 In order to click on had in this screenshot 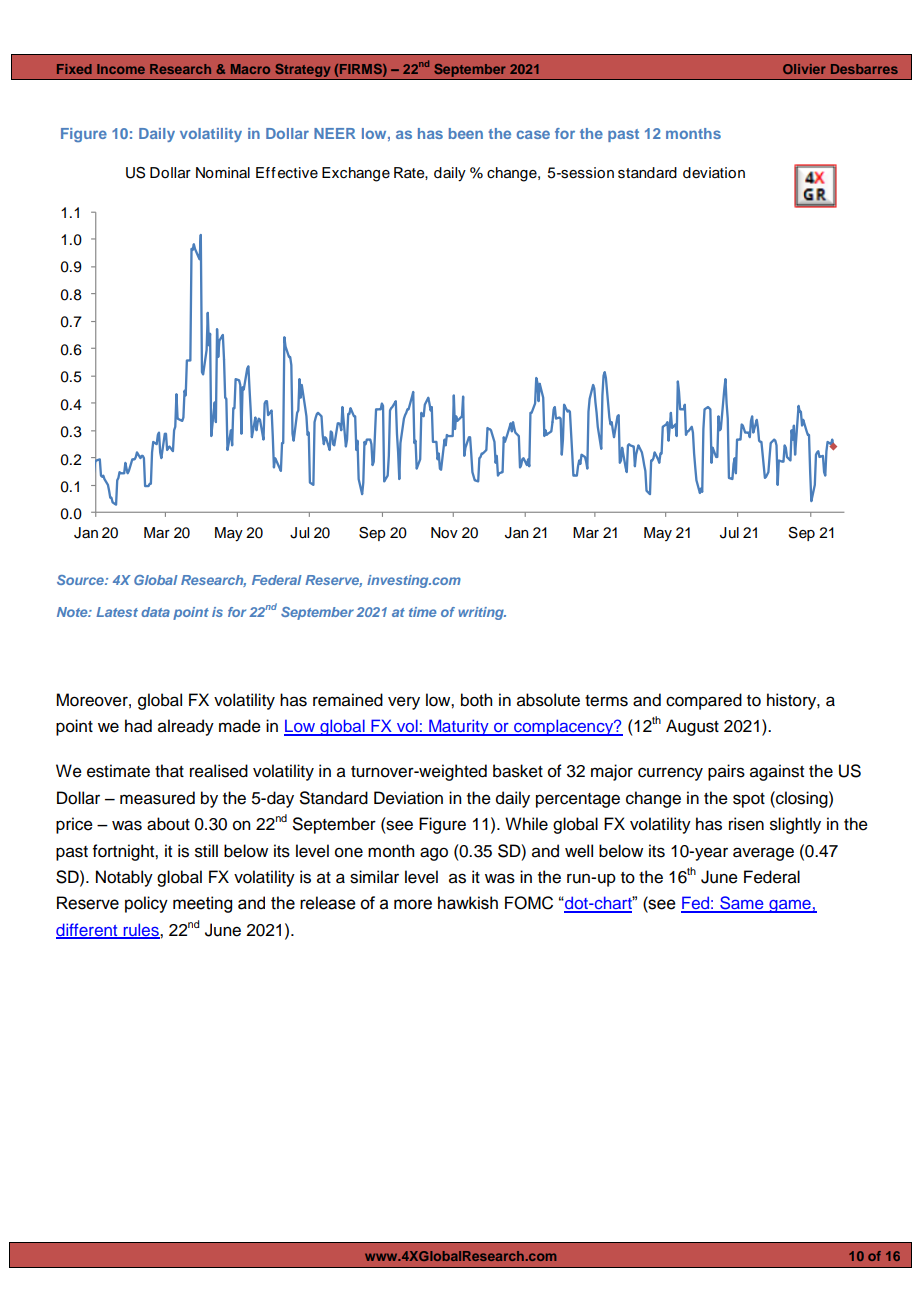, I will do `click(138, 726)`.
